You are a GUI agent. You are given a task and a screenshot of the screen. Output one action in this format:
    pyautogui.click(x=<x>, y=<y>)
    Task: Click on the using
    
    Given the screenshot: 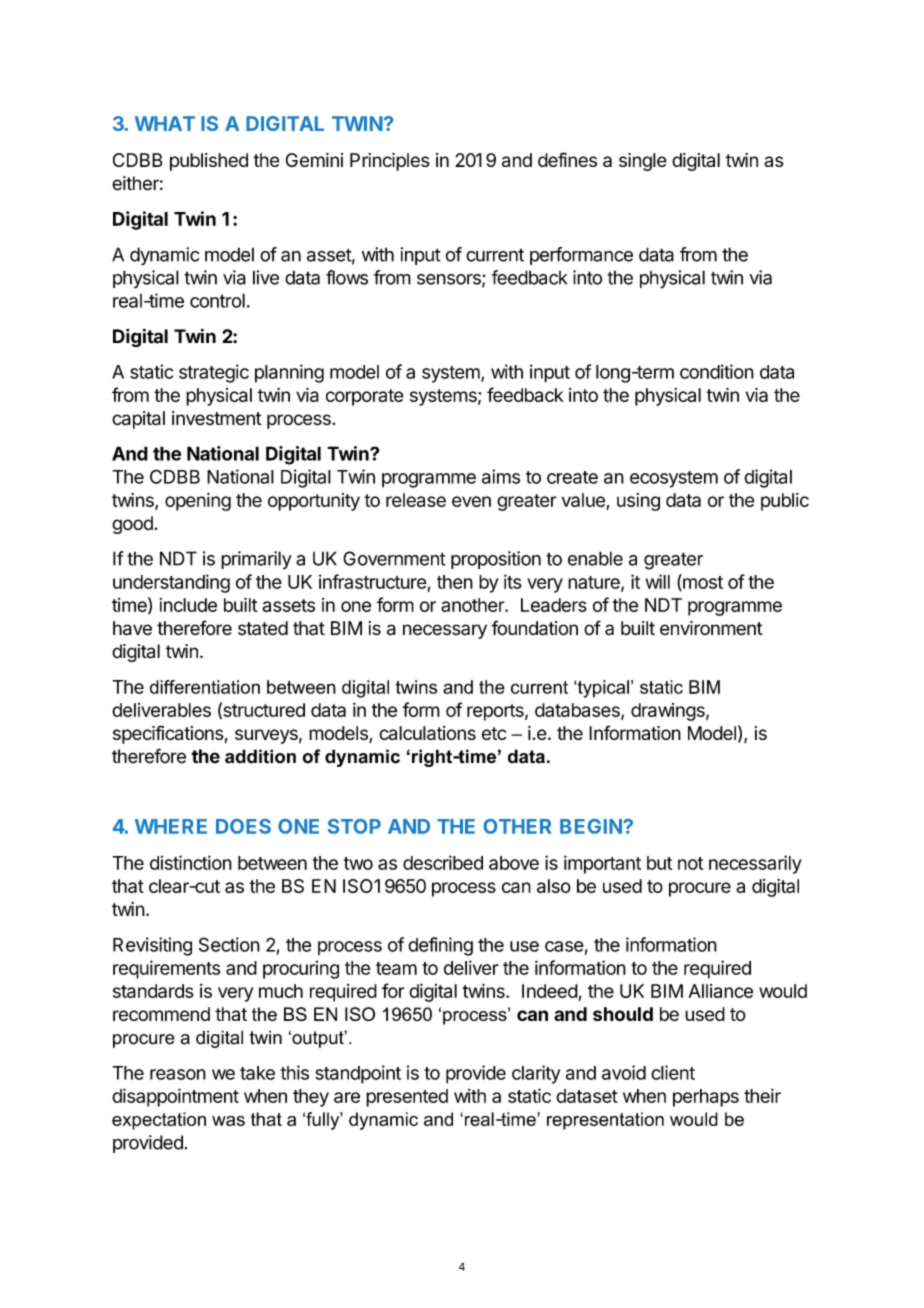 What is the action you would take?
    pyautogui.click(x=638, y=502)
